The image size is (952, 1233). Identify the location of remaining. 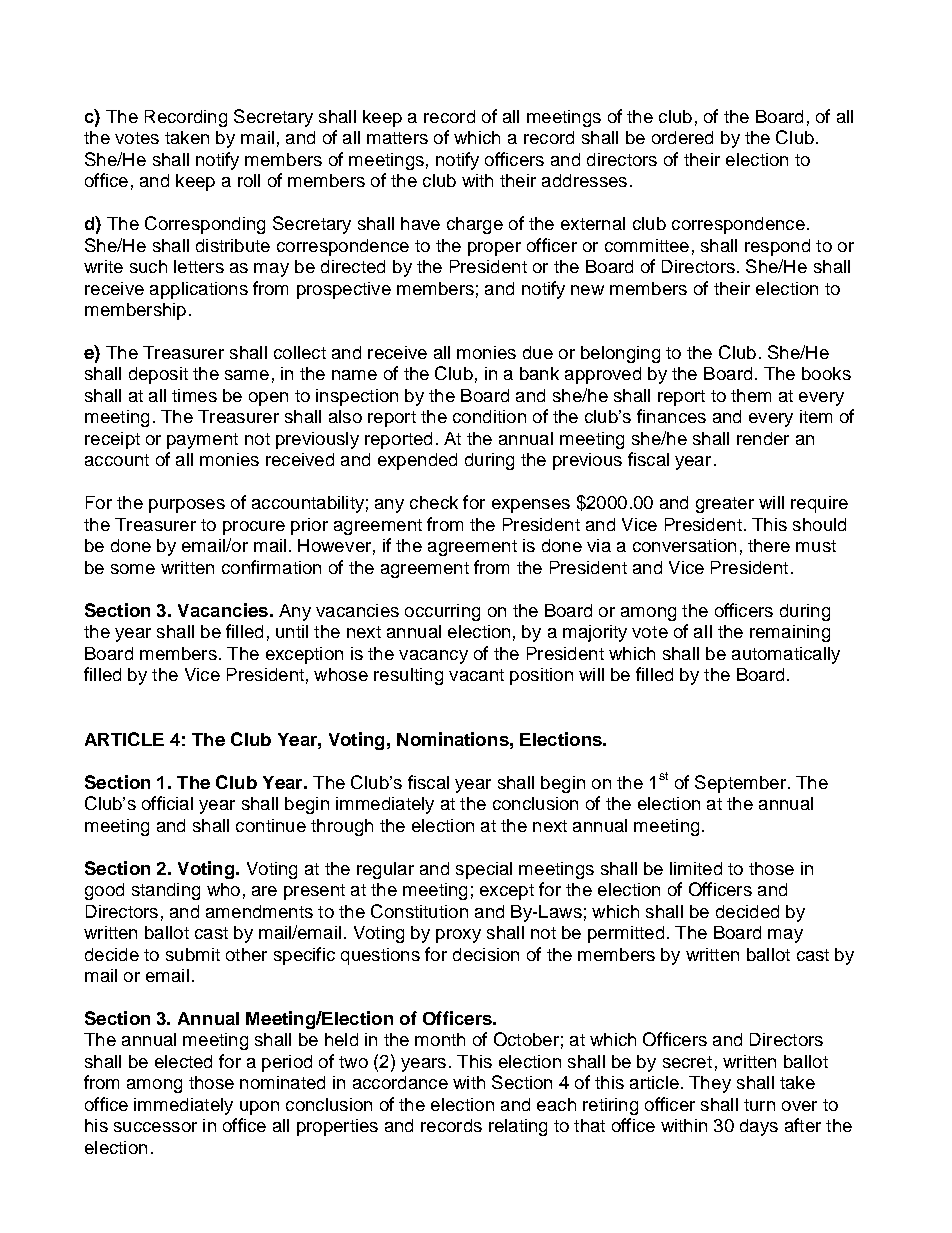
(790, 633).
